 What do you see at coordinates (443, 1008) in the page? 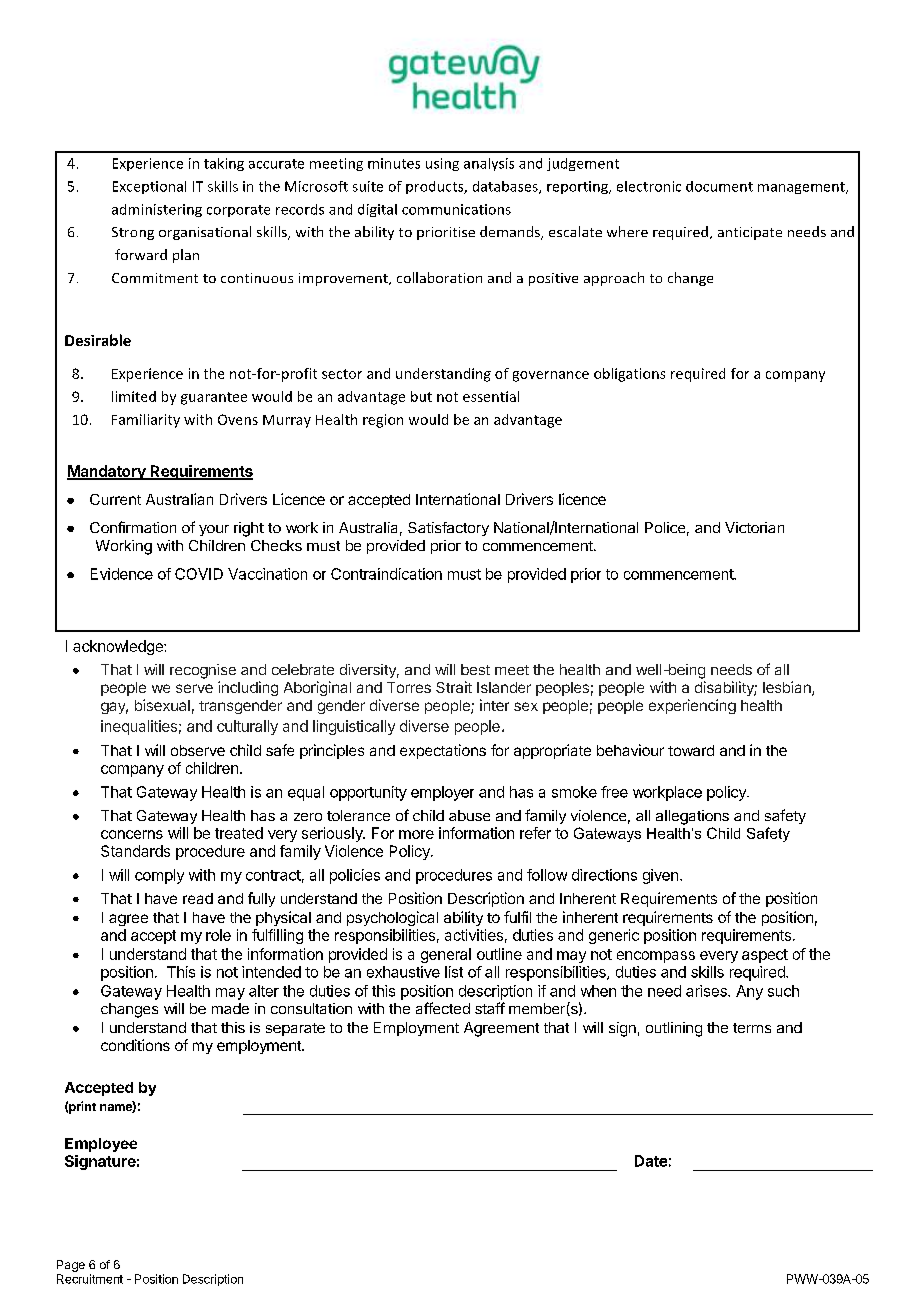
I see `affected` at bounding box center [443, 1008].
